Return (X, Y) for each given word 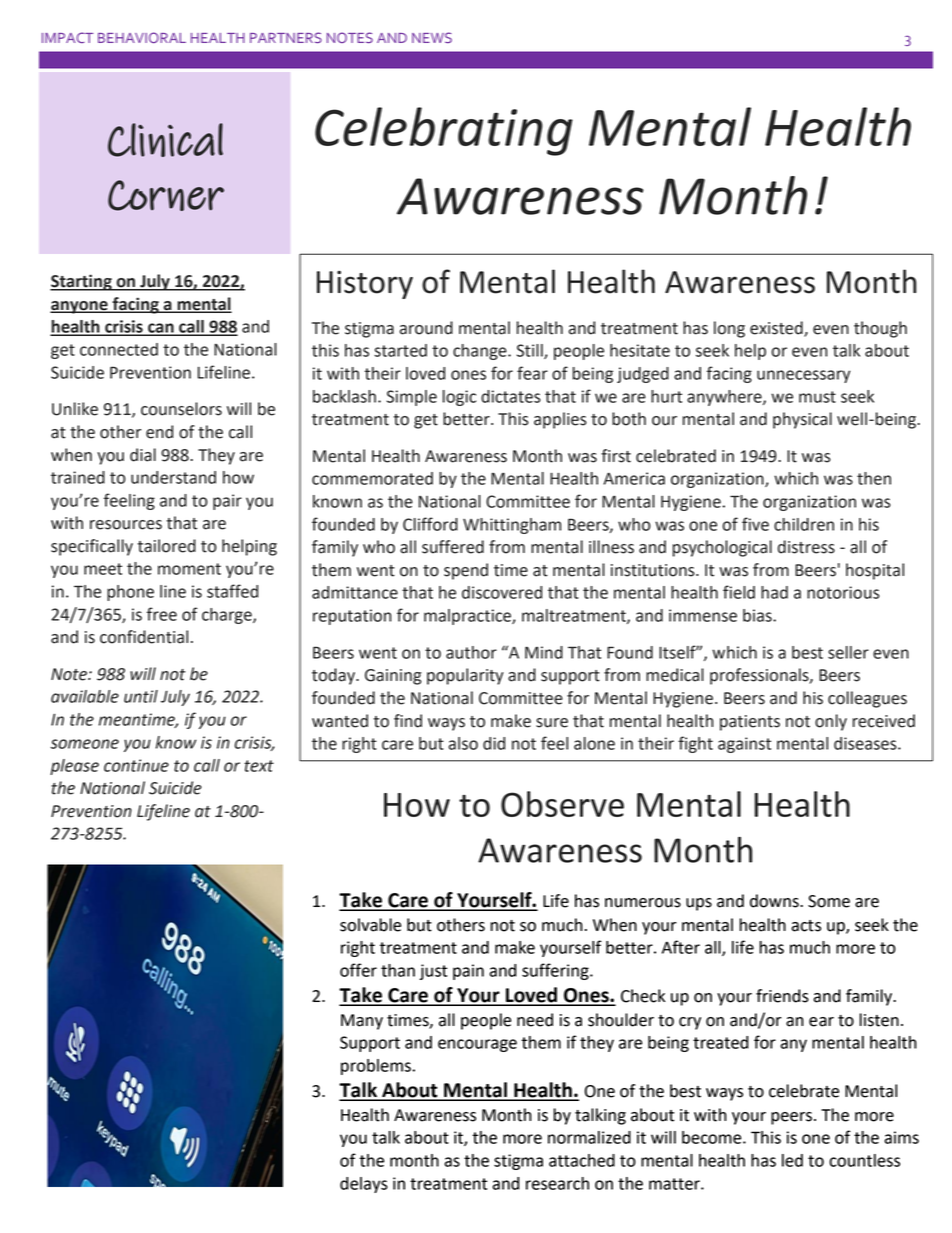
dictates (511, 396)
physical (802, 420)
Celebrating (444, 131)
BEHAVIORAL (142, 37)
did (494, 743)
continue (136, 765)
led (792, 1160)
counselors (181, 409)
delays (364, 1185)
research (557, 1183)
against (744, 745)
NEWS (432, 37)
